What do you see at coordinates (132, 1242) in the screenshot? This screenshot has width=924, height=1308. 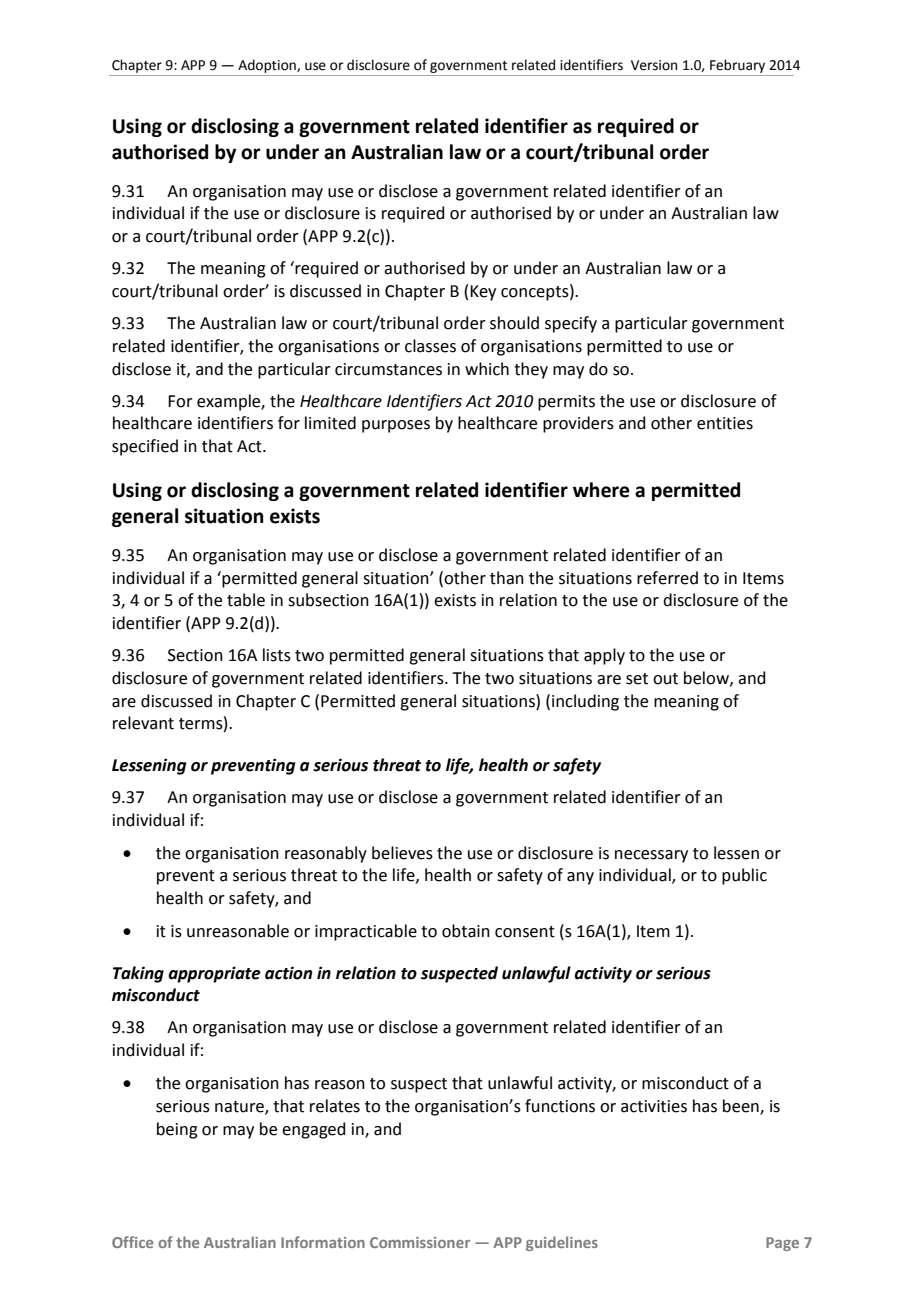 I see `Office` at bounding box center [132, 1242].
